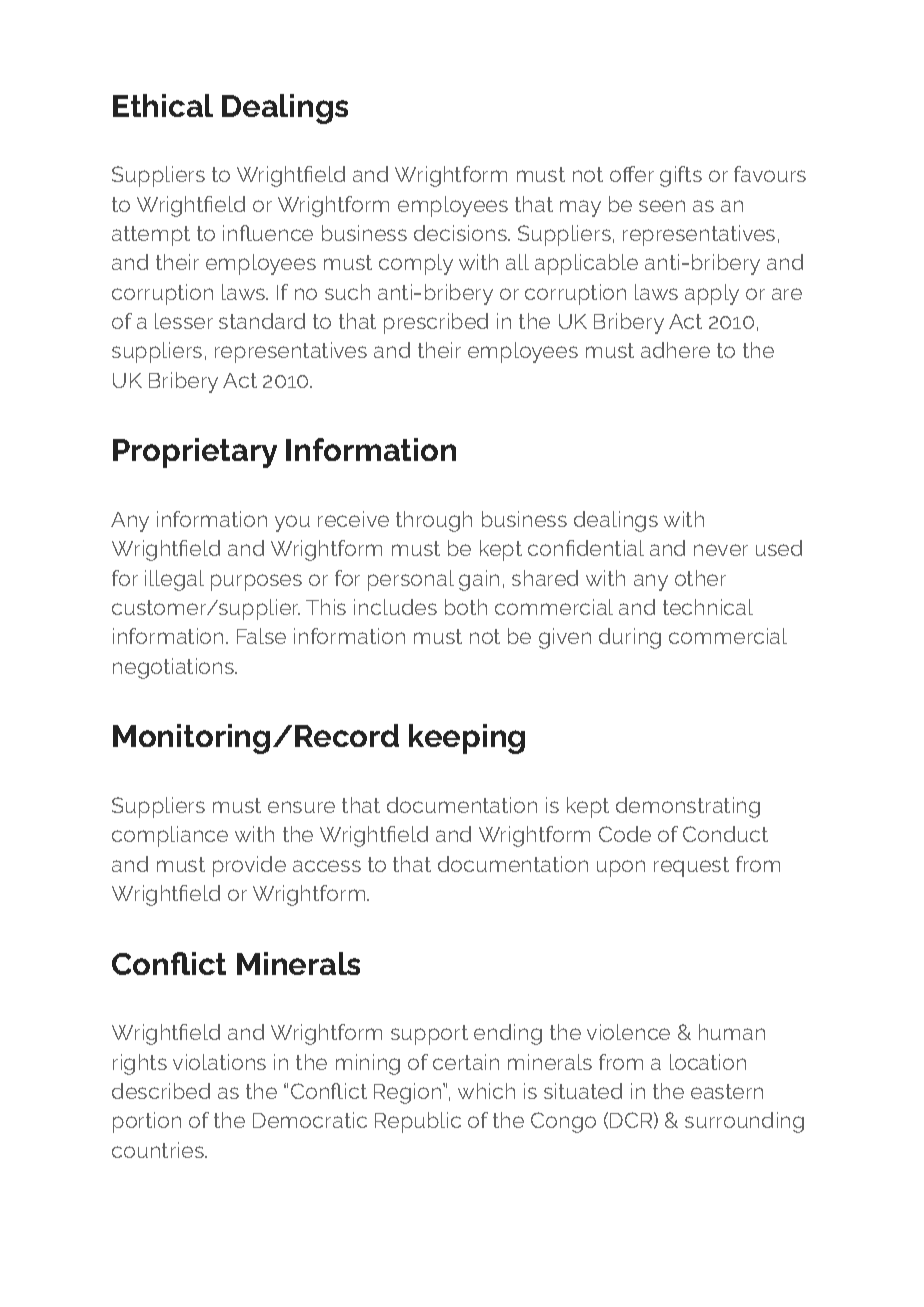 The width and height of the document is (924, 1307). What do you see at coordinates (163, 105) in the document?
I see `Ethical` at bounding box center [163, 105].
